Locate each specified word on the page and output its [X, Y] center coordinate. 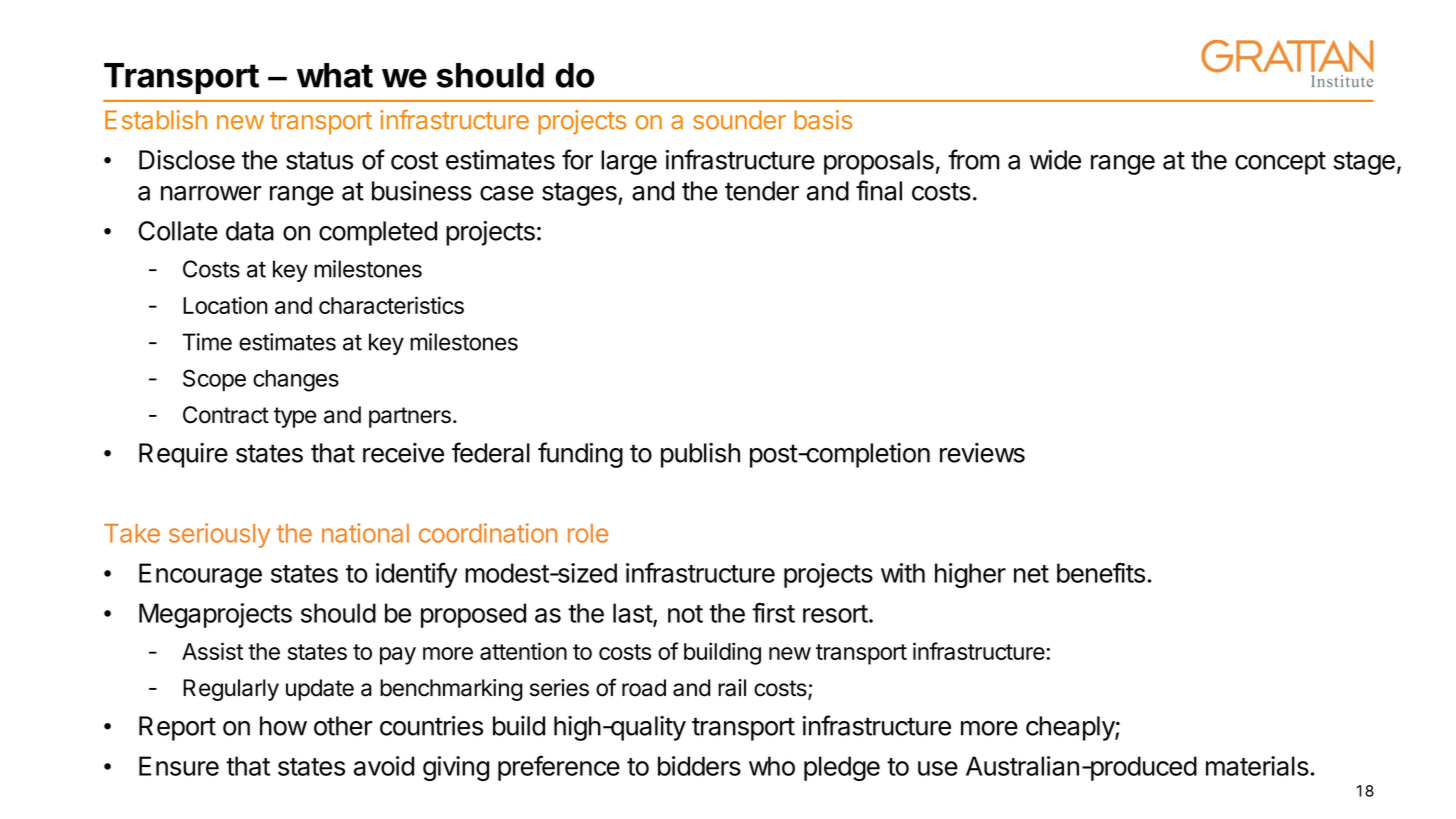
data [250, 231]
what [335, 75]
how [283, 726]
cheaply [1071, 728]
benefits [1101, 572]
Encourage [200, 575]
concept [1280, 163]
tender [762, 191]
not [685, 614]
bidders [699, 766]
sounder [739, 120]
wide [1055, 160]
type [295, 417]
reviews [982, 453]
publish [700, 455]
